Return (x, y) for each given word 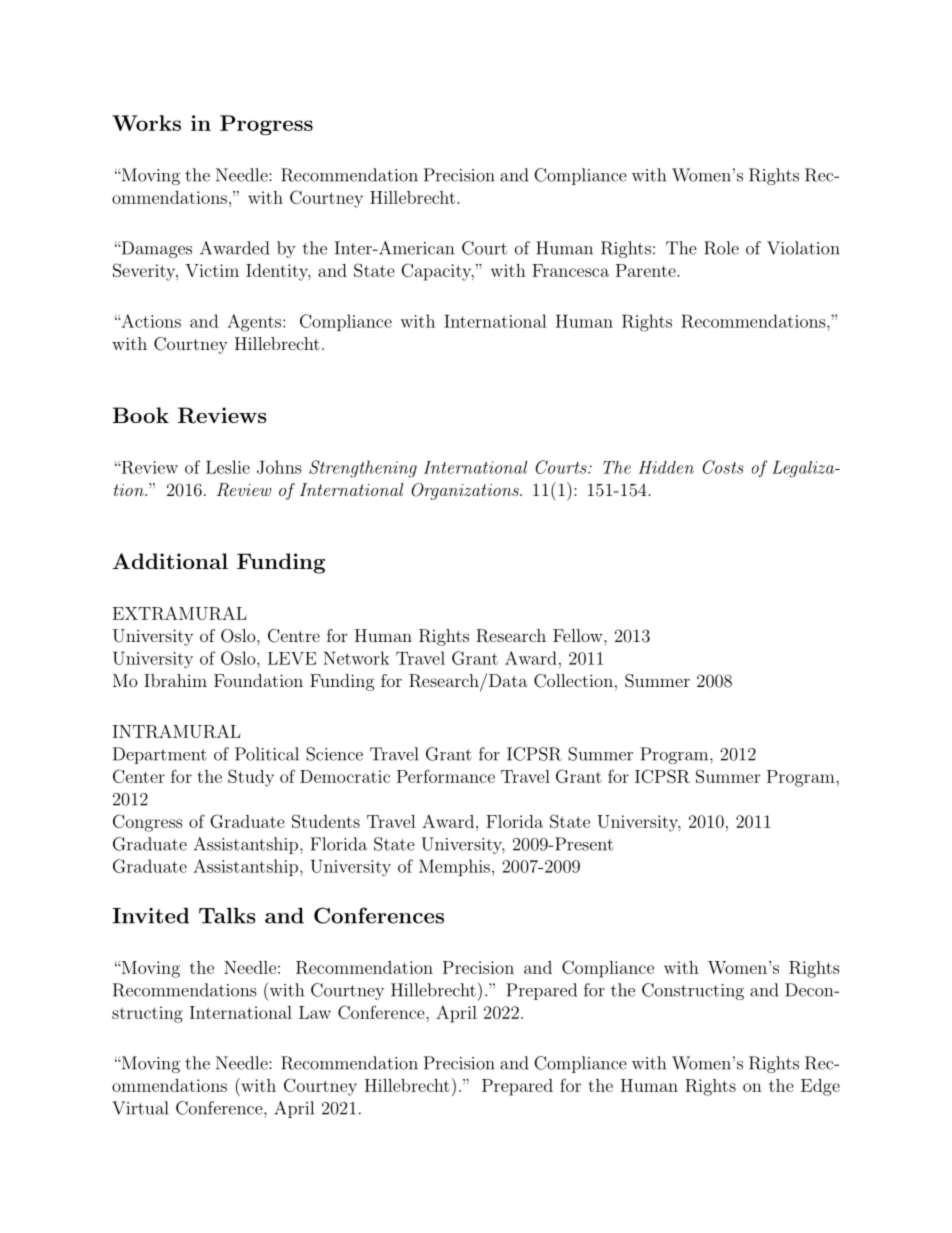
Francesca (570, 270)
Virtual (140, 1108)
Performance (446, 776)
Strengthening (363, 469)
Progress (266, 125)
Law (315, 1012)
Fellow (579, 635)
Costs (723, 467)
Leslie (228, 467)
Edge (820, 1087)
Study (251, 778)
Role (721, 248)
